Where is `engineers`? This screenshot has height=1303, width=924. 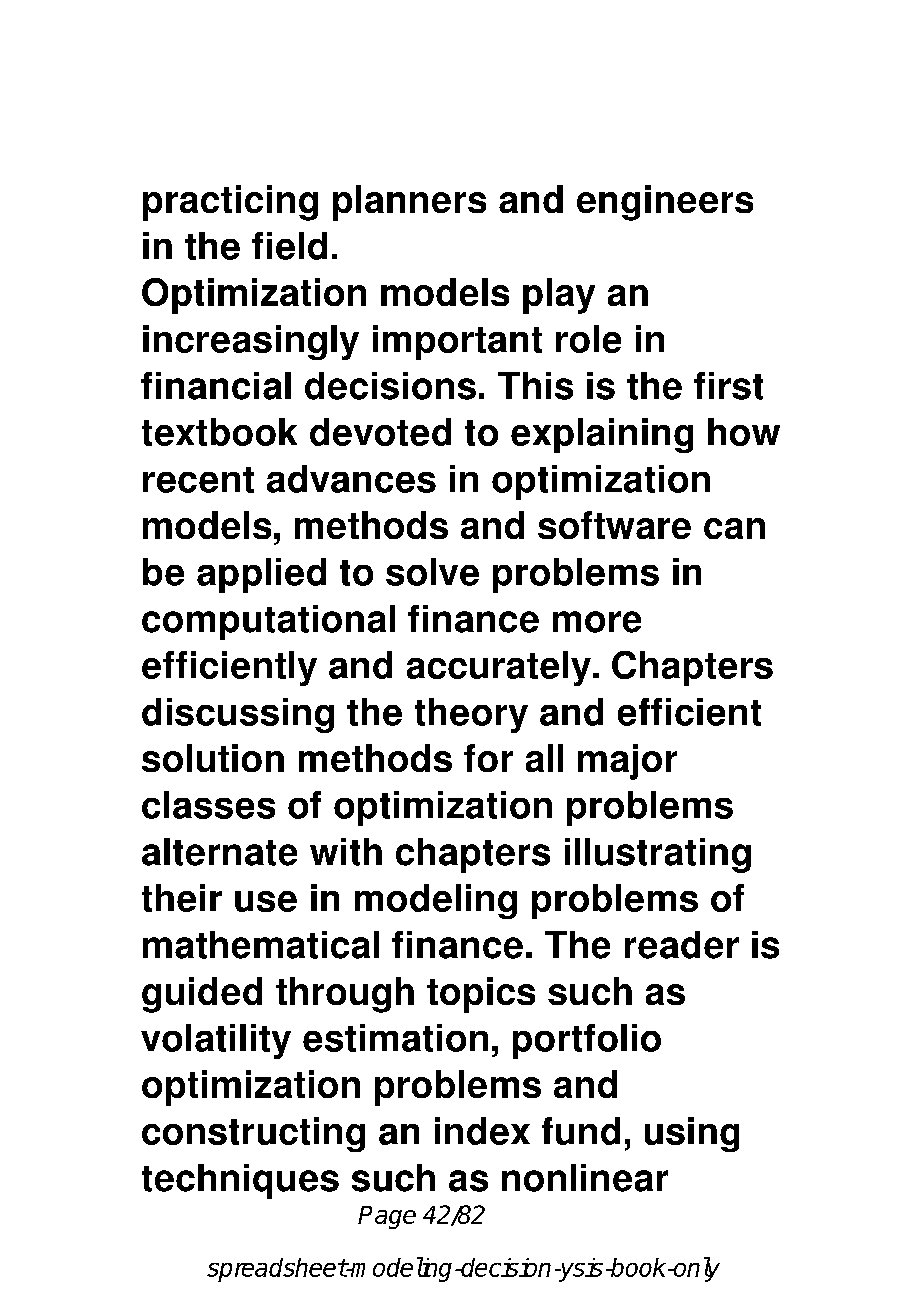
engineers is located at coordinates (665, 203).
